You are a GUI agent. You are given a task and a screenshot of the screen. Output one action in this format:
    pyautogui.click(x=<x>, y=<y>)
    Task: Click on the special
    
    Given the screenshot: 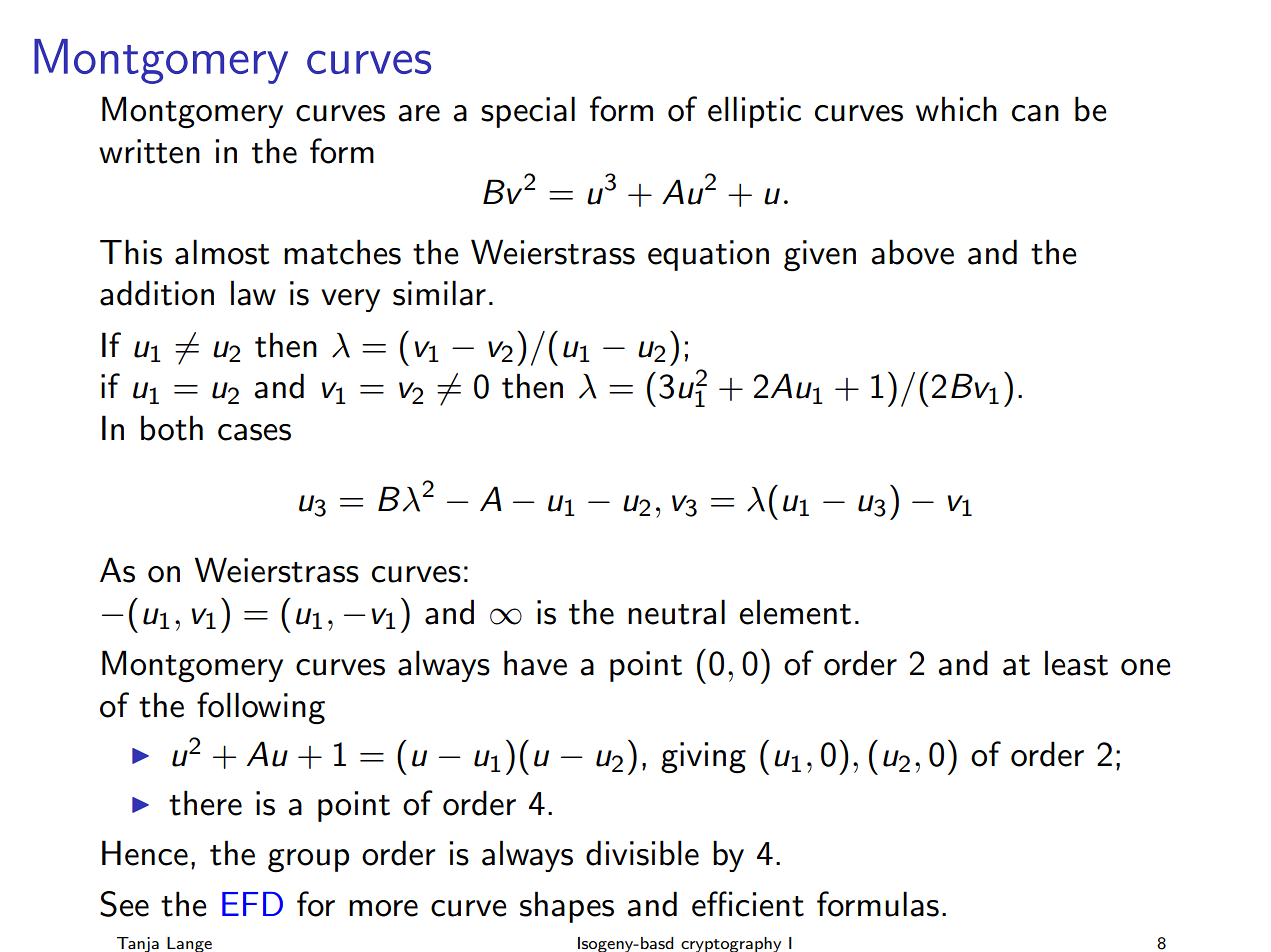 What is the action you would take?
    pyautogui.click(x=528, y=112)
